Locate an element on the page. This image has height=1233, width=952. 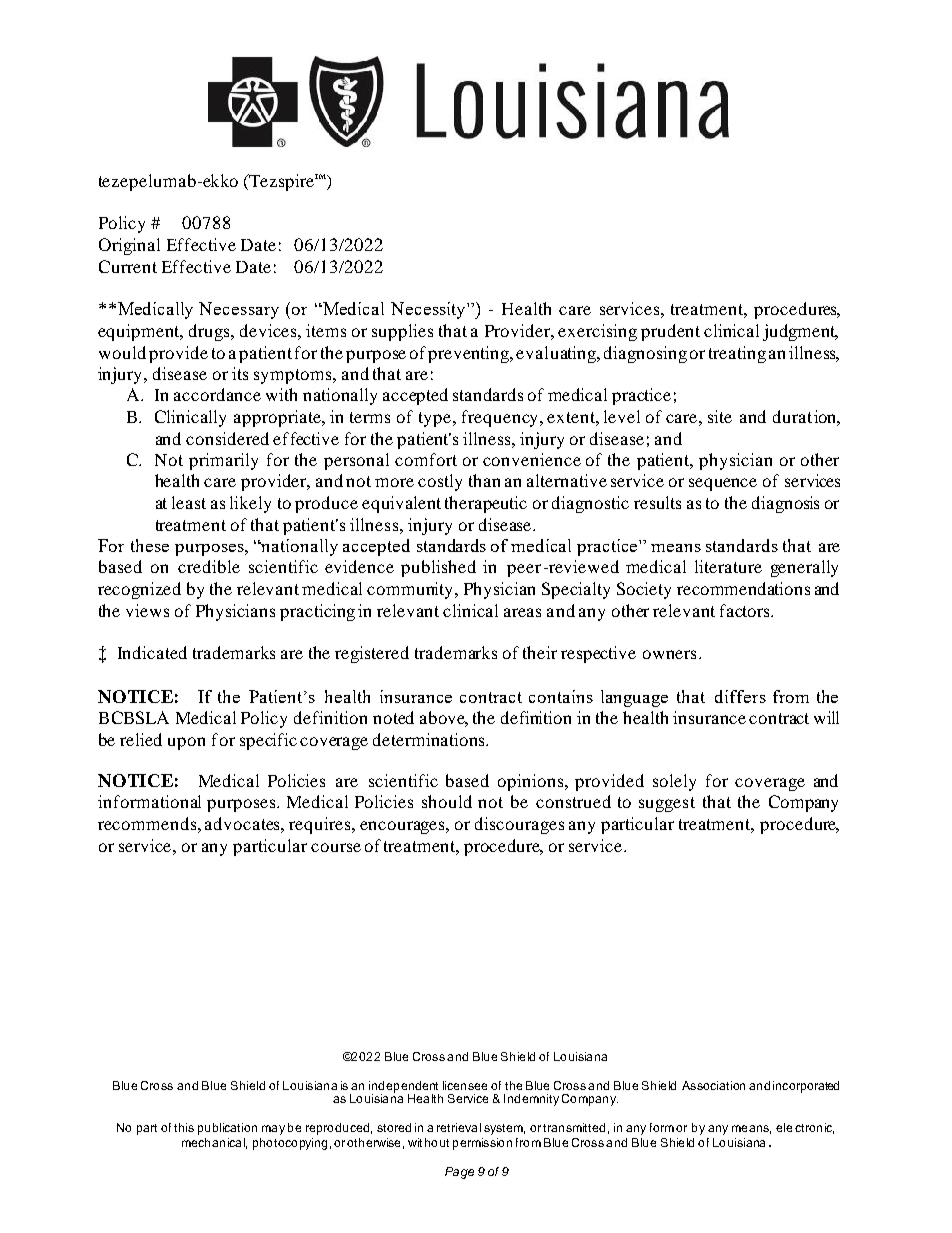
views is located at coordinates (147, 610).
